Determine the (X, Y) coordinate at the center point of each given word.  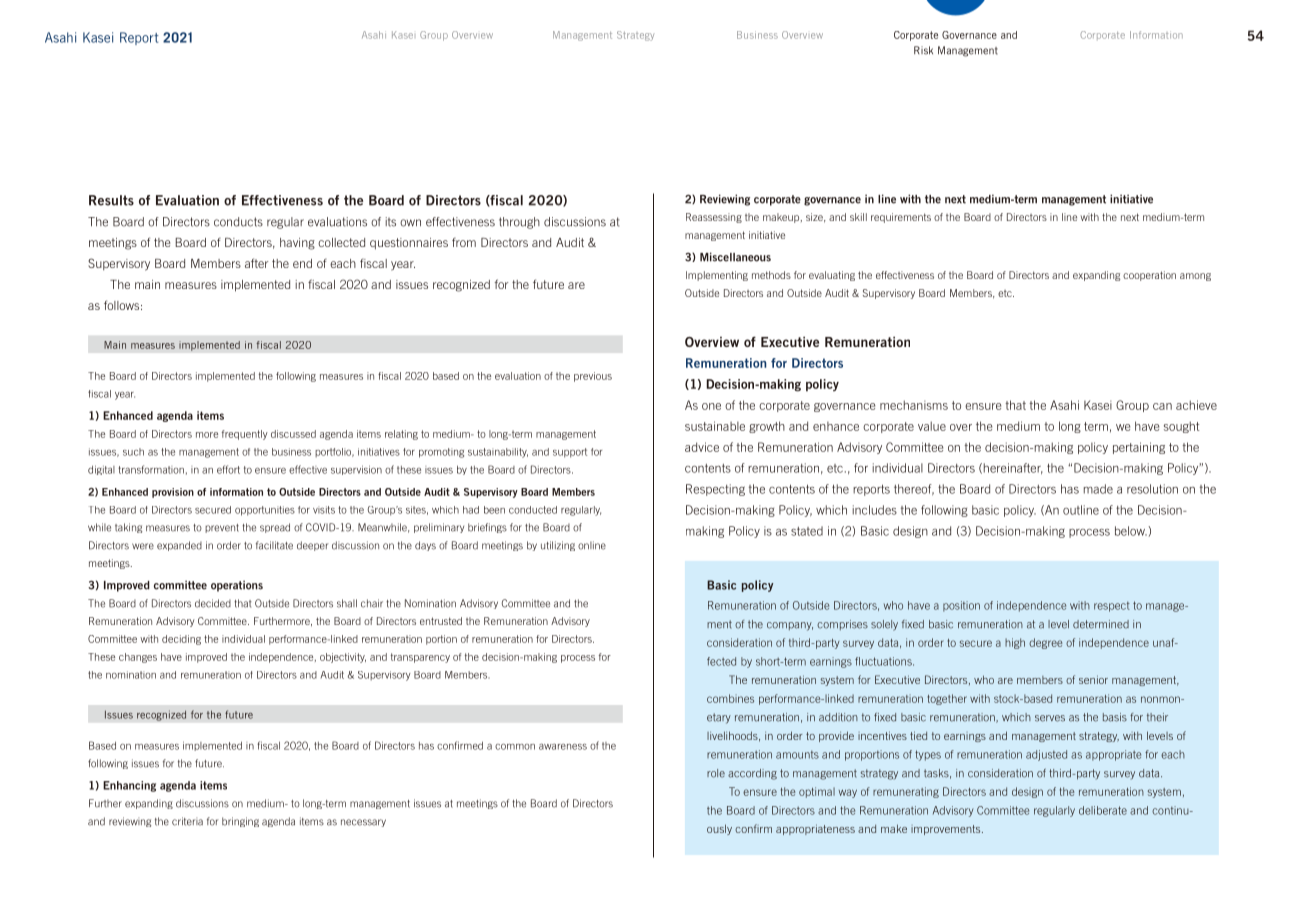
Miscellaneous (735, 257)
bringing (240, 822)
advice (702, 447)
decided (213, 603)
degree (1045, 643)
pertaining (1139, 448)
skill (858, 217)
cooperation (1149, 276)
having (297, 244)
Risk (923, 50)
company (790, 626)
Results (111, 200)
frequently (245, 435)
